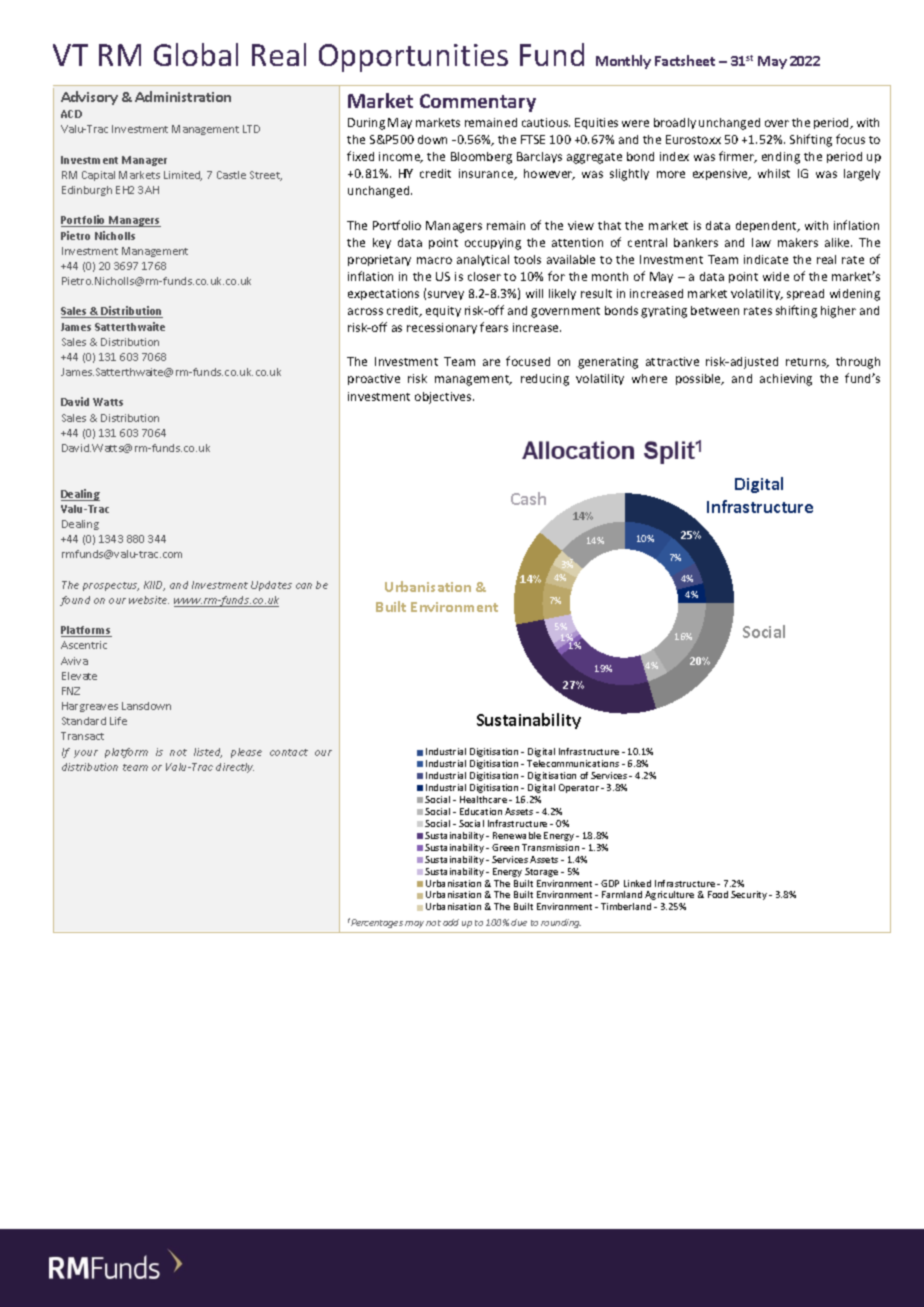 The width and height of the image is (924, 1307). What do you see at coordinates (304, 586) in the image?
I see `can` at bounding box center [304, 586].
